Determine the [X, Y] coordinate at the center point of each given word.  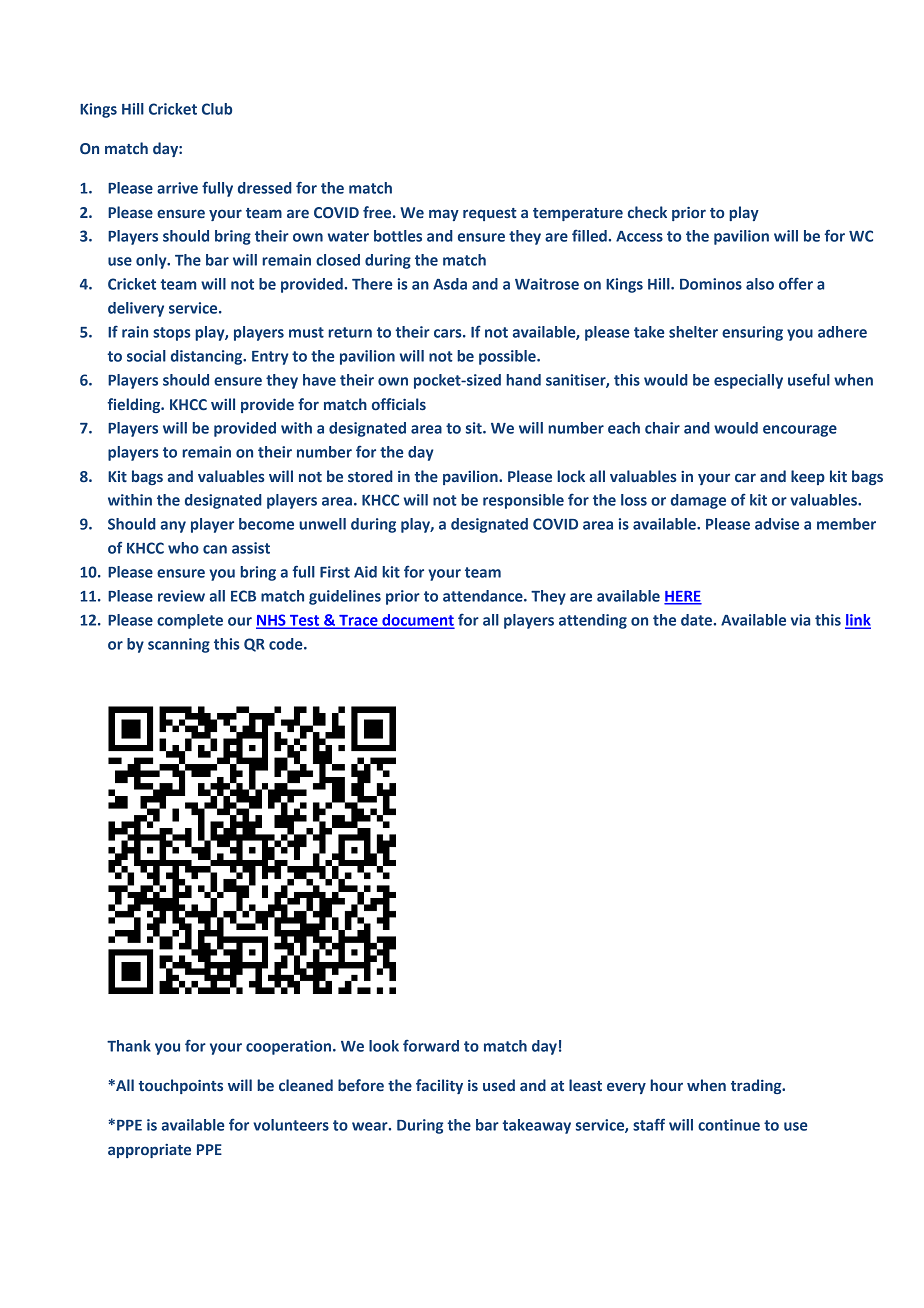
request [490, 214]
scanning [179, 645]
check [647, 212]
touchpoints [180, 1086]
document [417, 621]
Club [217, 109]
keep [808, 477]
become [266, 524]
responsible [523, 501]
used [499, 1085]
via [800, 620]
